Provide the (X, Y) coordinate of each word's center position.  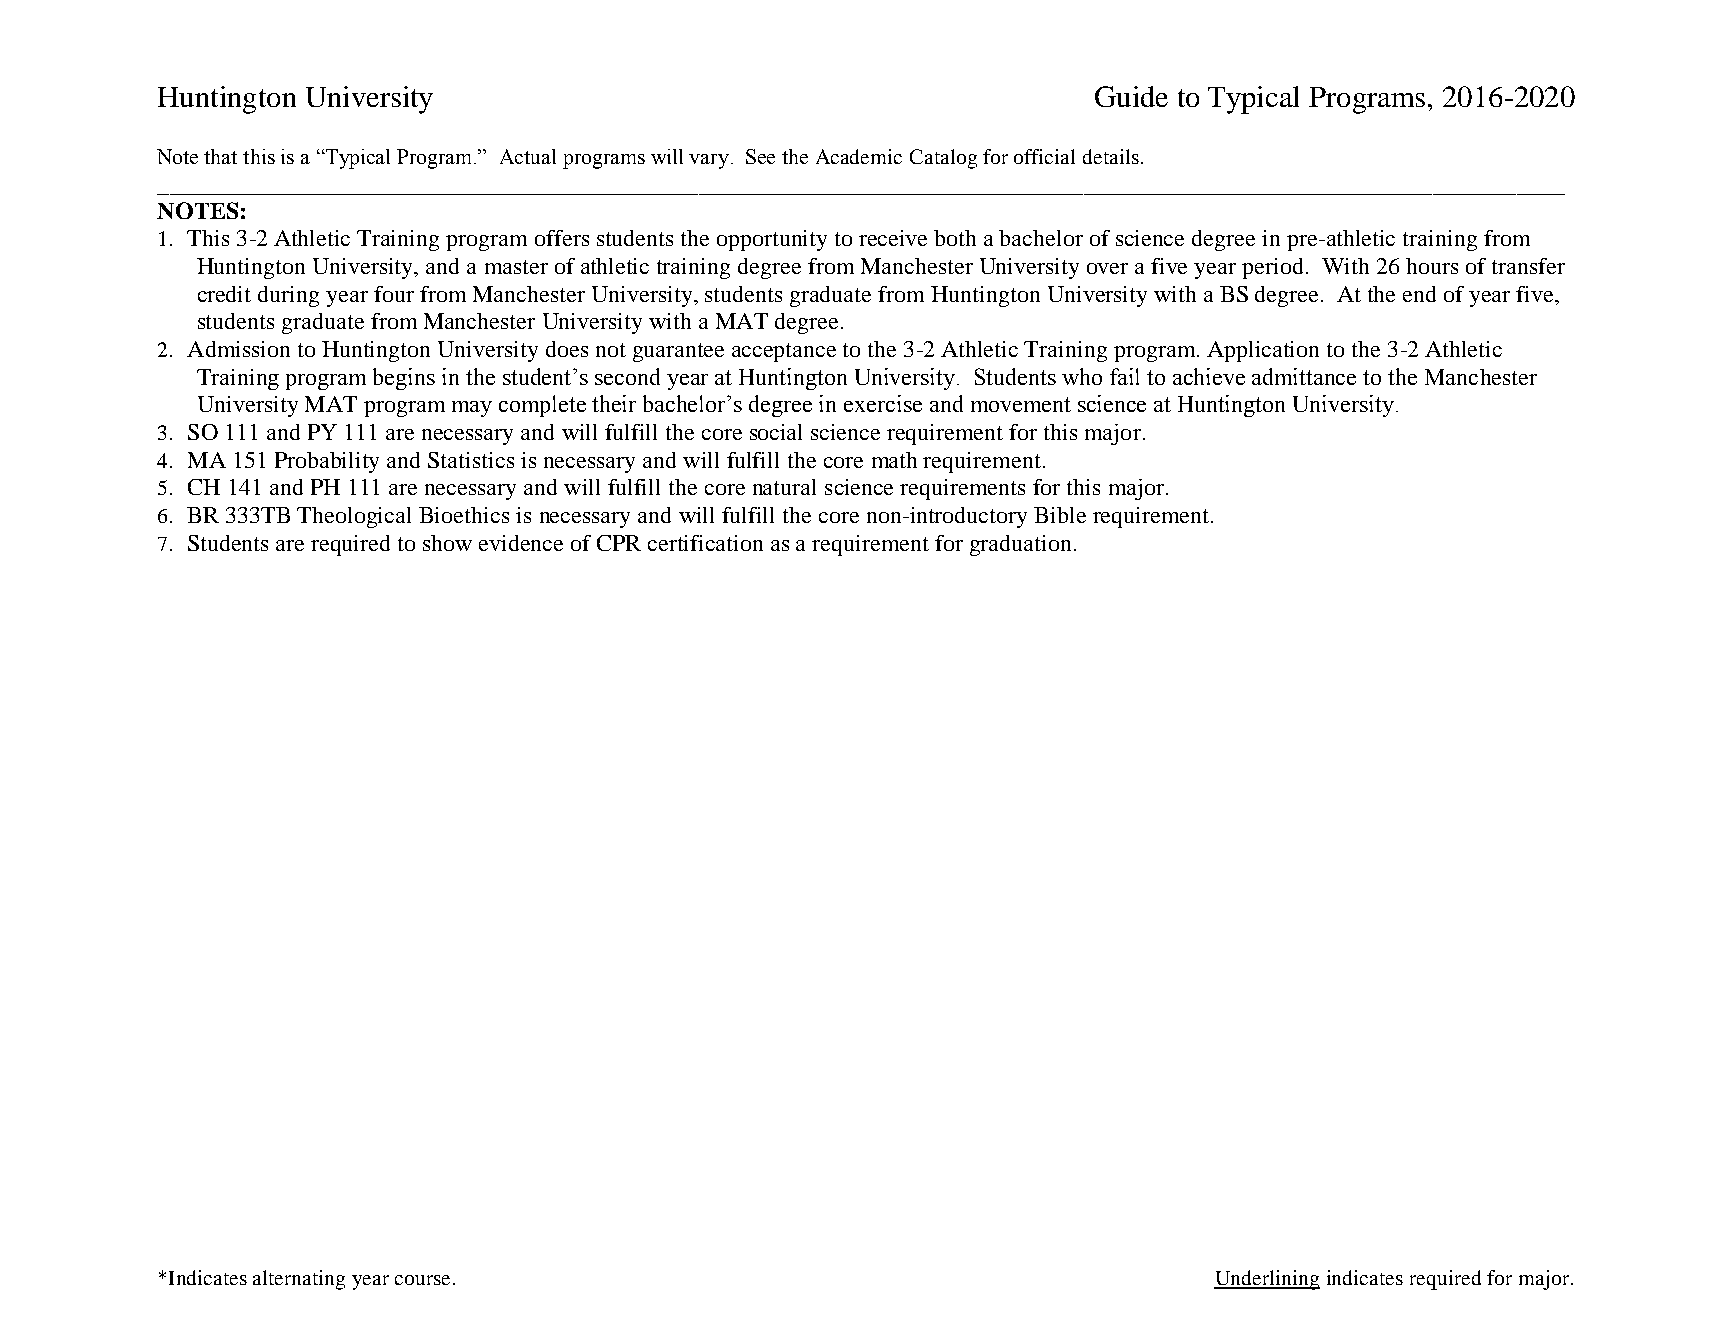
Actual (528, 156)
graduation (1020, 545)
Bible (1060, 515)
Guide (1131, 96)
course (422, 1280)
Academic (859, 156)
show (447, 543)
